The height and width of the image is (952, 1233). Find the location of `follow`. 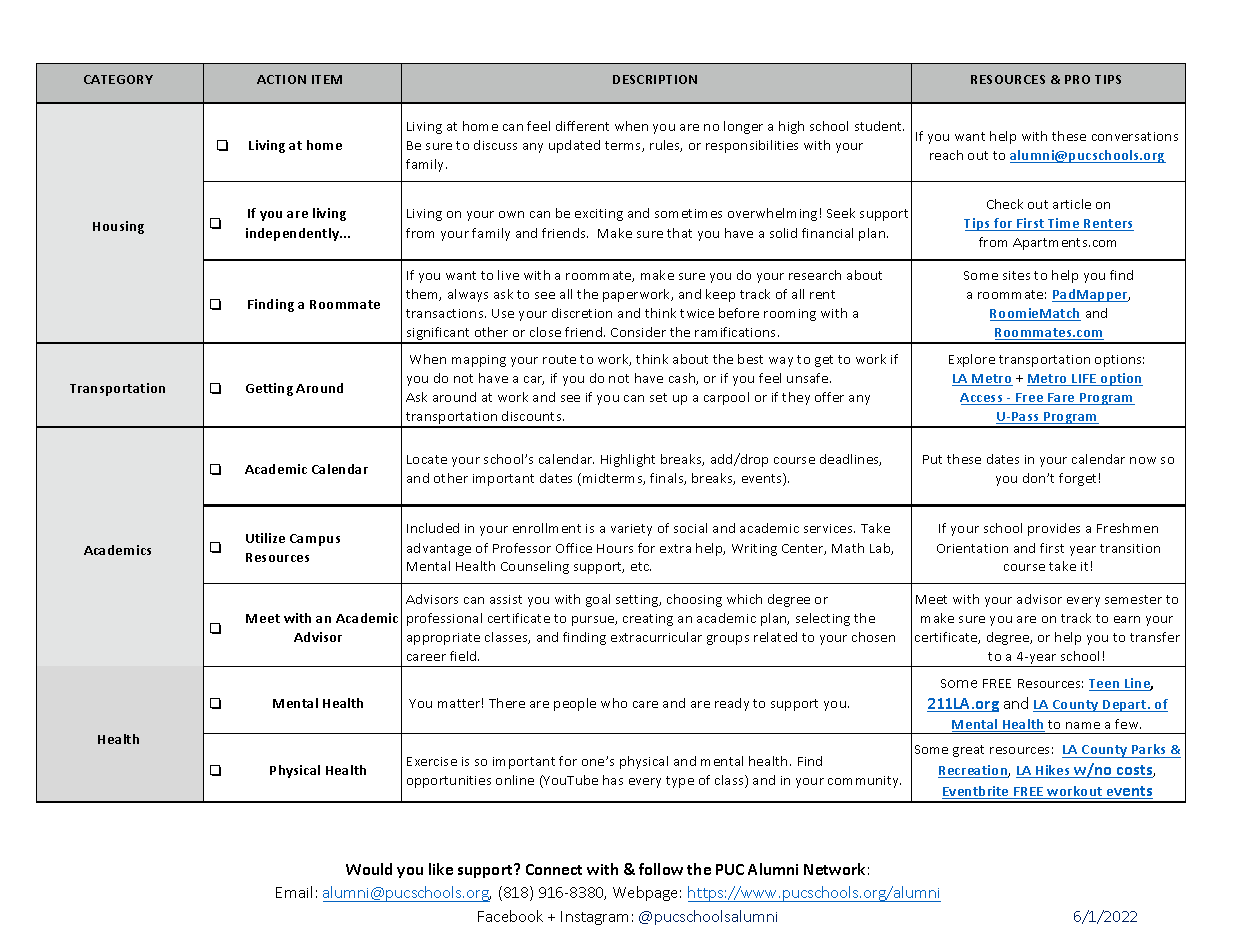

follow is located at coordinates (661, 869).
